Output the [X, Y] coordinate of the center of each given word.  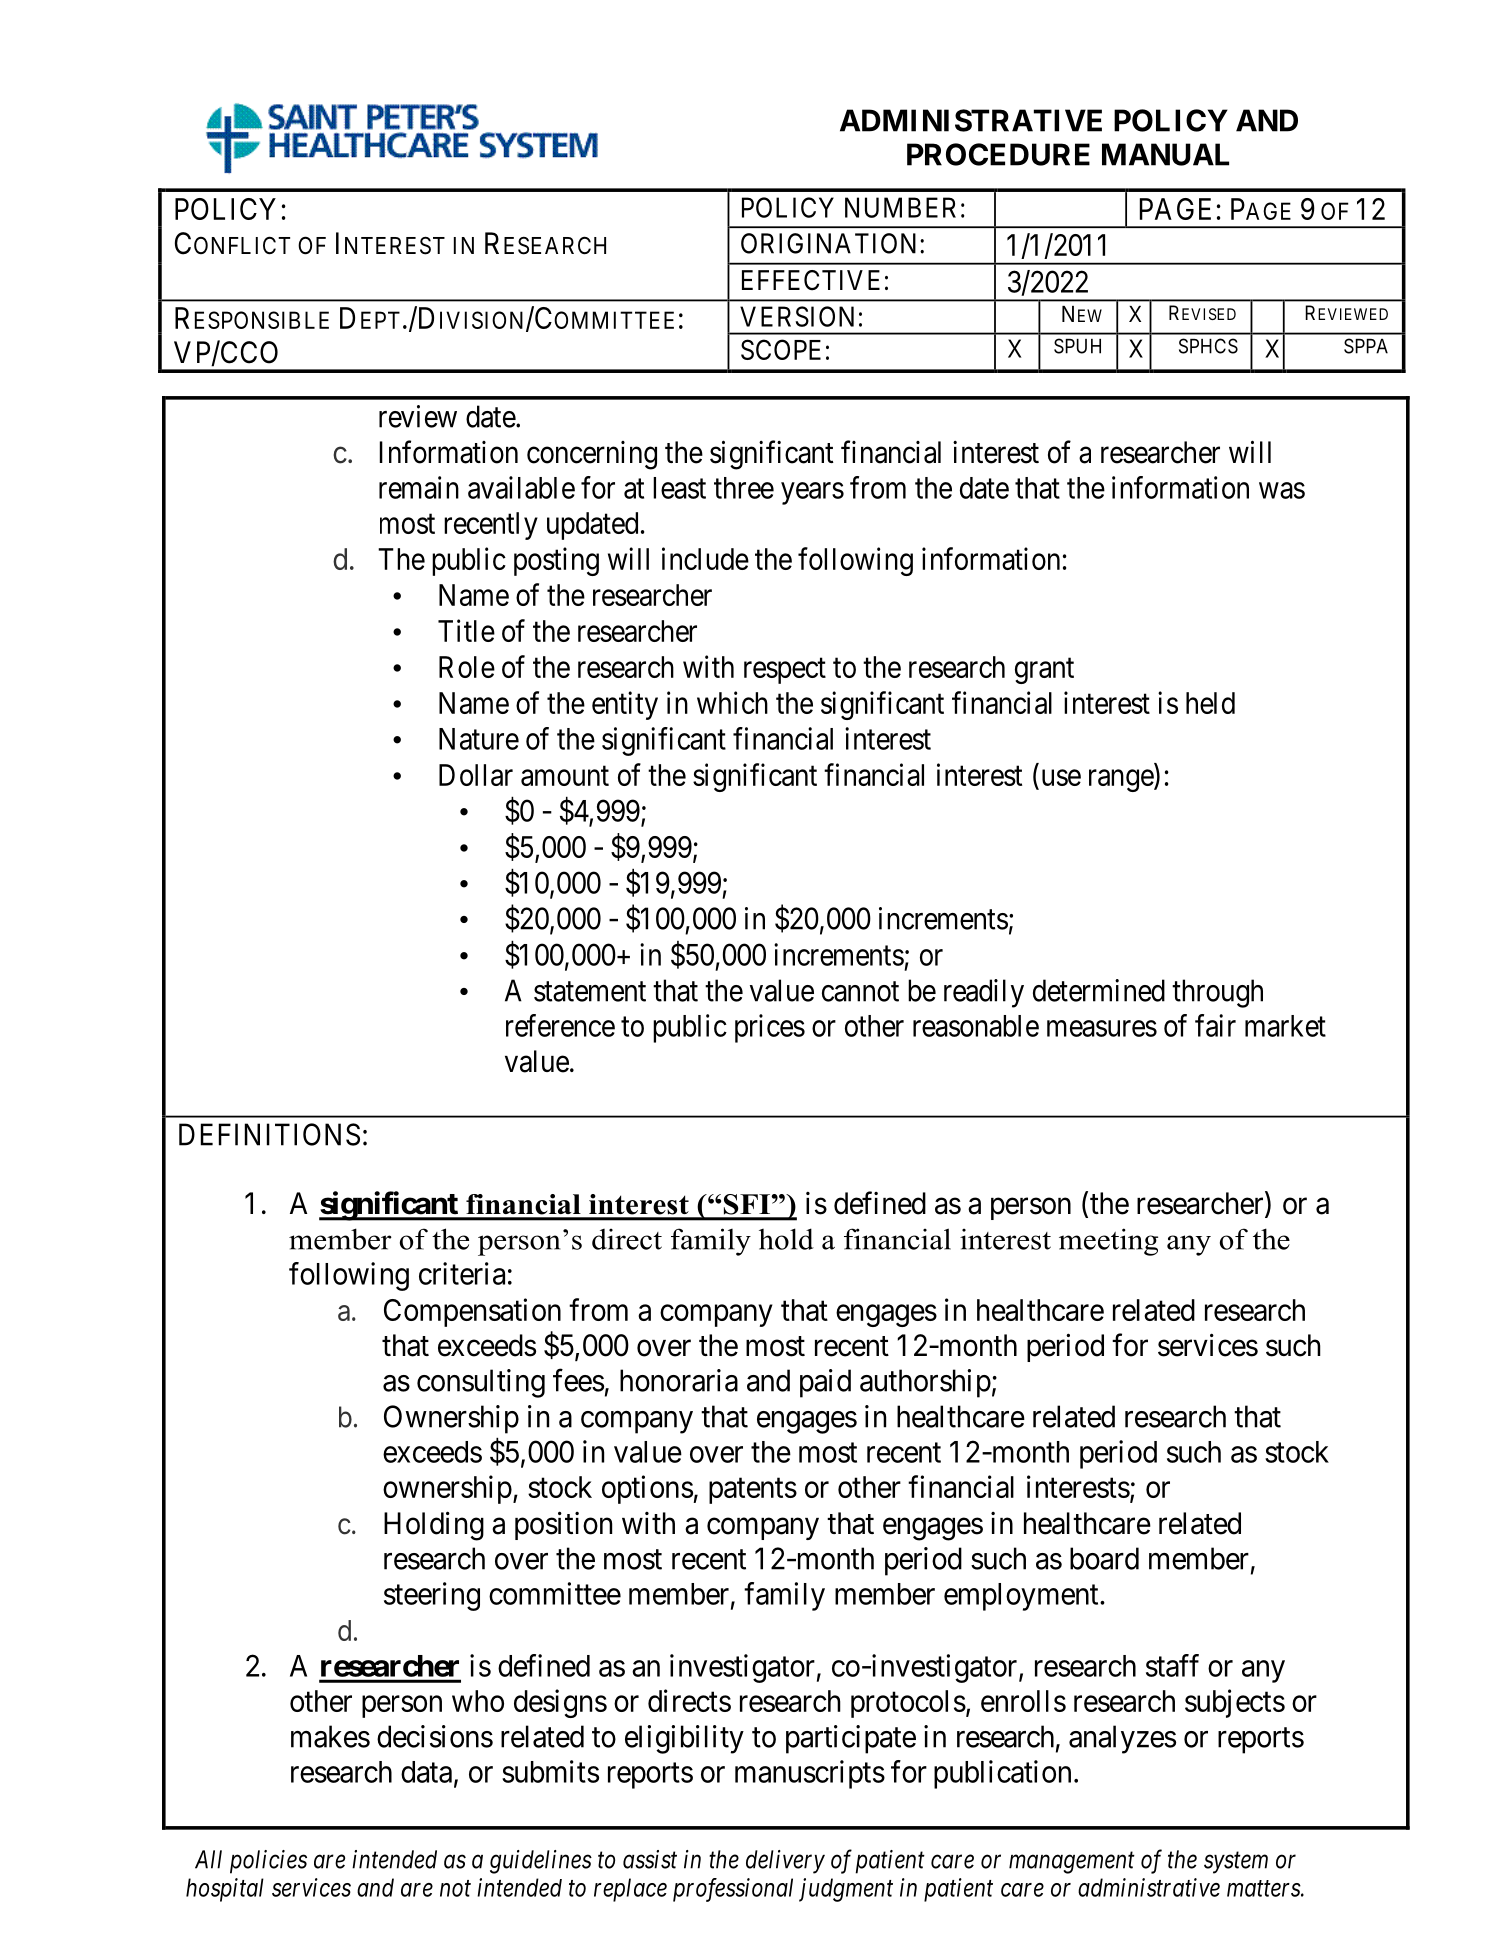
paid [825, 1383]
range [1122, 781]
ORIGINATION [831, 243]
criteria [462, 1273]
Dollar [476, 775]
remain [419, 487]
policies [268, 1862]
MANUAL [1165, 154]
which [732, 702]
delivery [785, 1862]
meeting [1108, 1242]
